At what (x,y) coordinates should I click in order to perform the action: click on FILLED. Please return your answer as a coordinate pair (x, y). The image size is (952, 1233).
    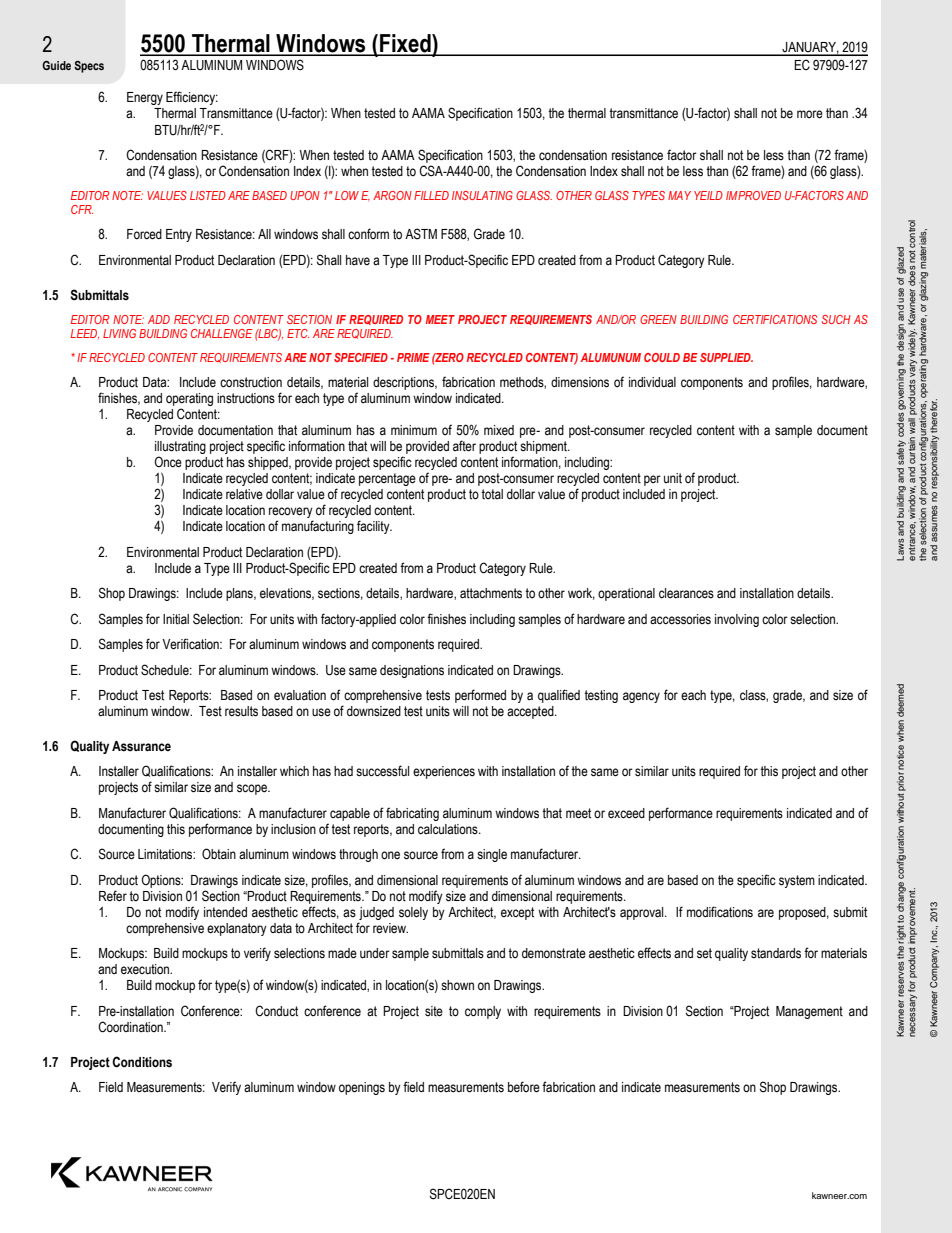
    Looking at the image, I should click on (431, 195).
